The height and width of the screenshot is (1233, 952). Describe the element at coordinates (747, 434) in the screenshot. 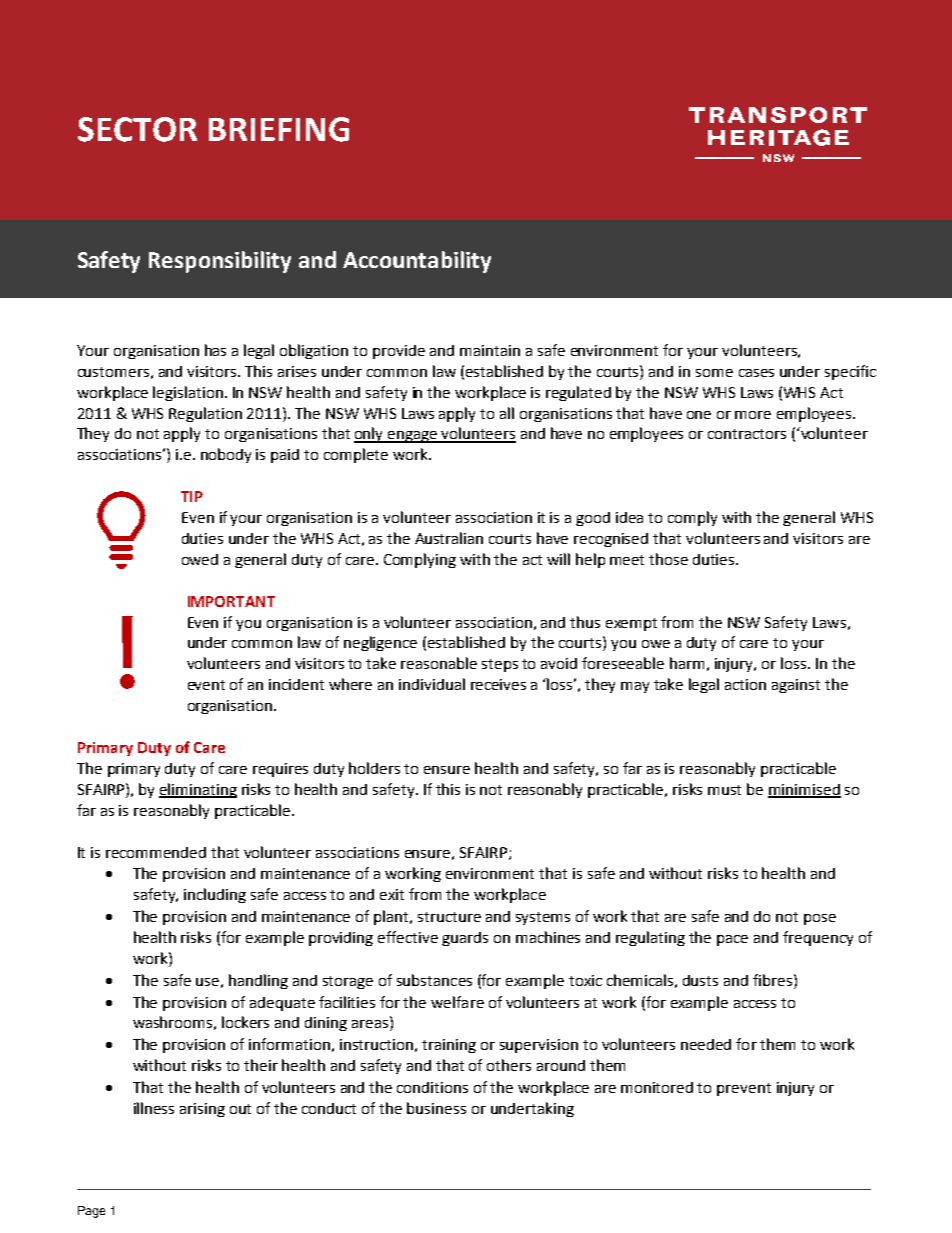

I see `contractors` at that location.
